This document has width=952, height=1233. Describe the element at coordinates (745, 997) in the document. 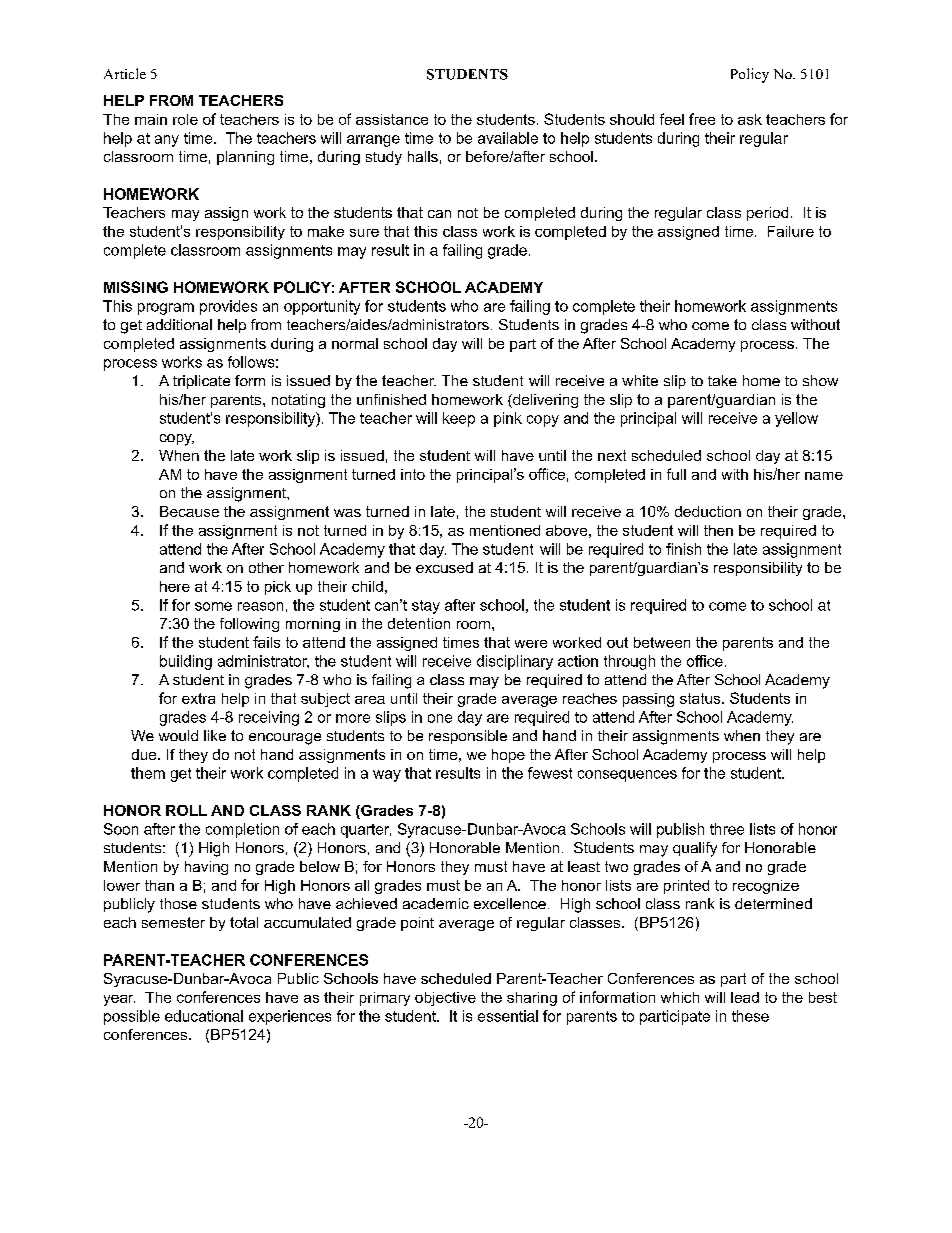

I see `lead` at that location.
